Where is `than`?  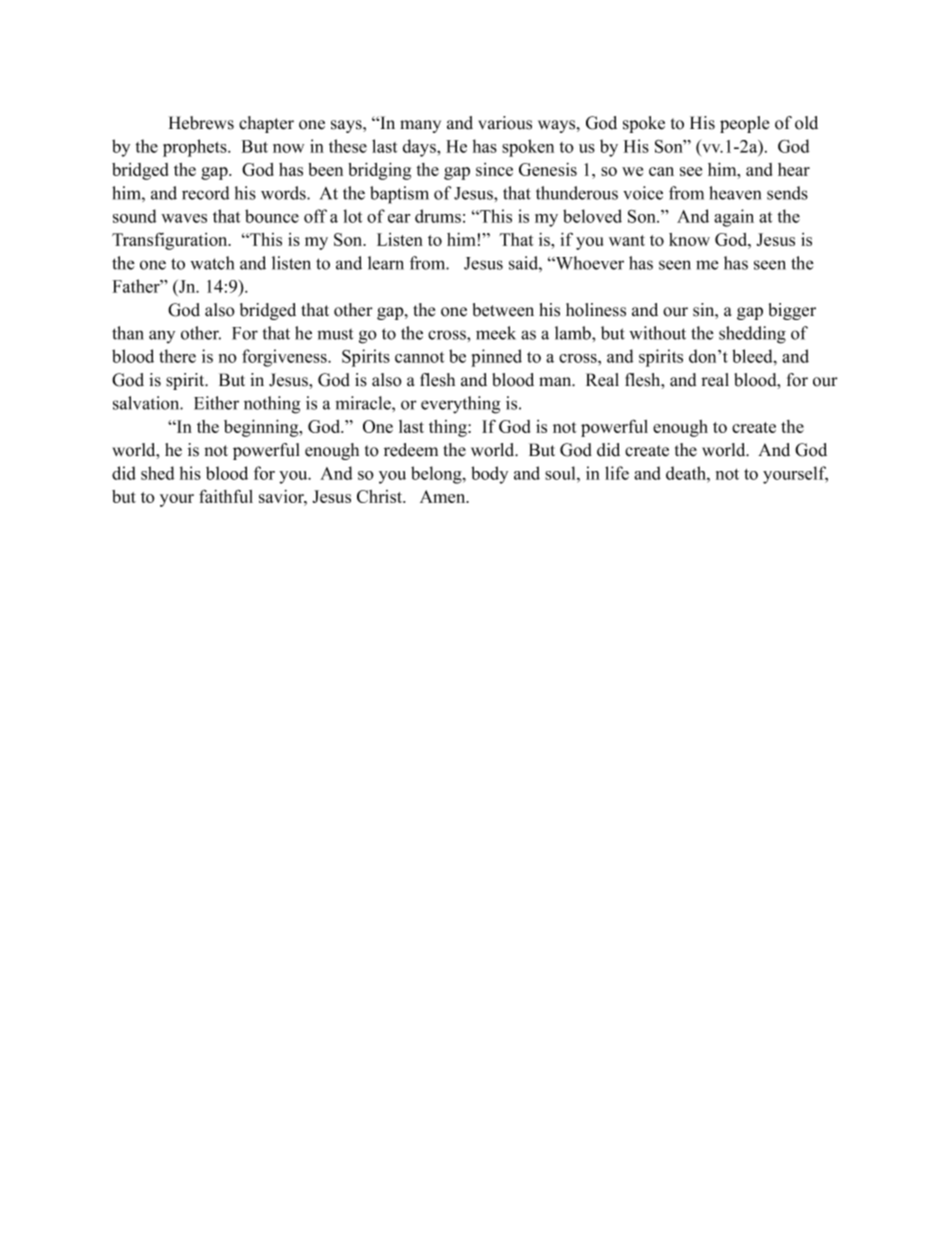 than is located at coordinates (128, 333).
